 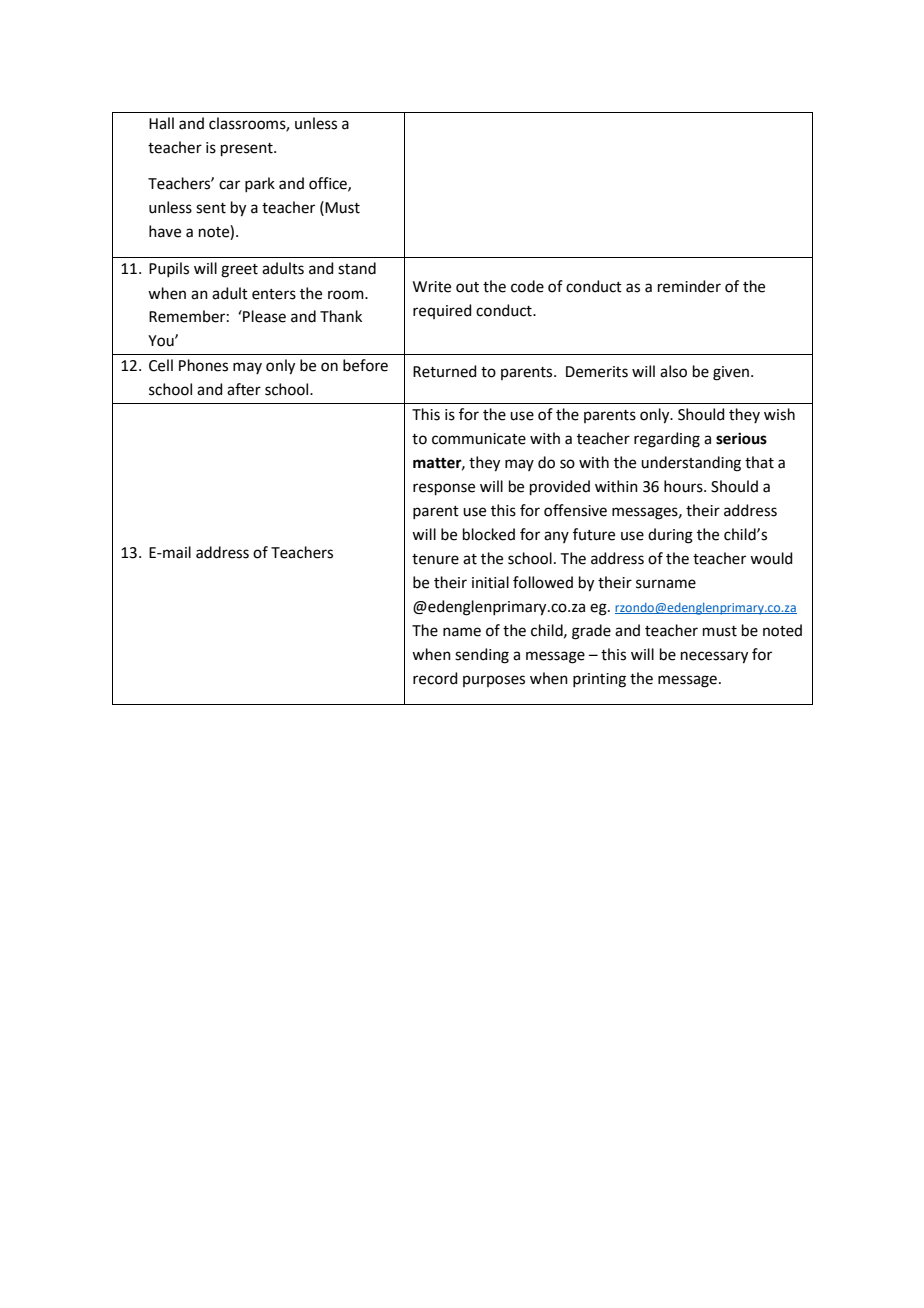 What do you see at coordinates (244, 389) in the screenshot?
I see `after` at bounding box center [244, 389].
